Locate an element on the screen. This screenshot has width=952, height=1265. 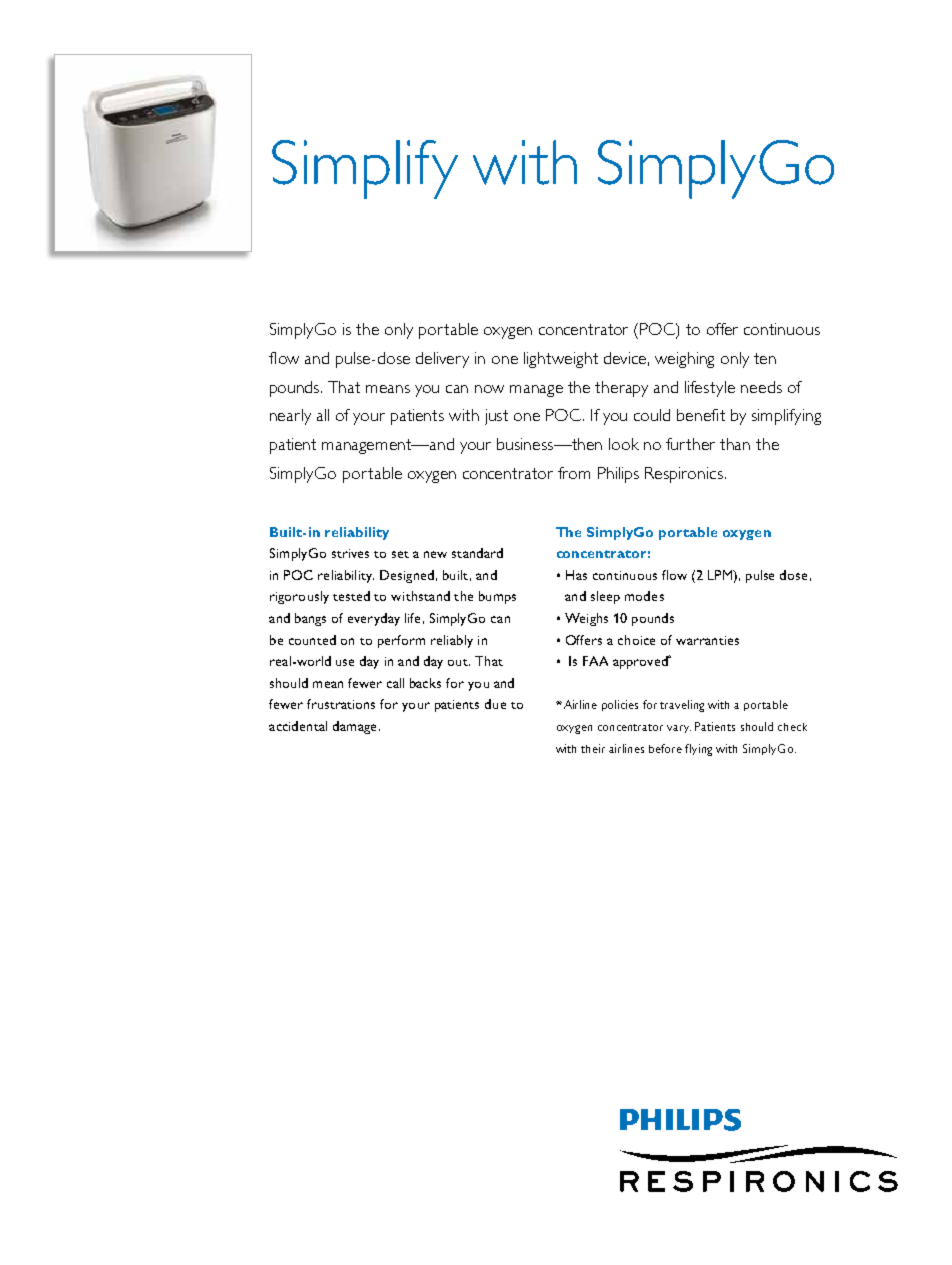
warranties is located at coordinates (707, 640).
